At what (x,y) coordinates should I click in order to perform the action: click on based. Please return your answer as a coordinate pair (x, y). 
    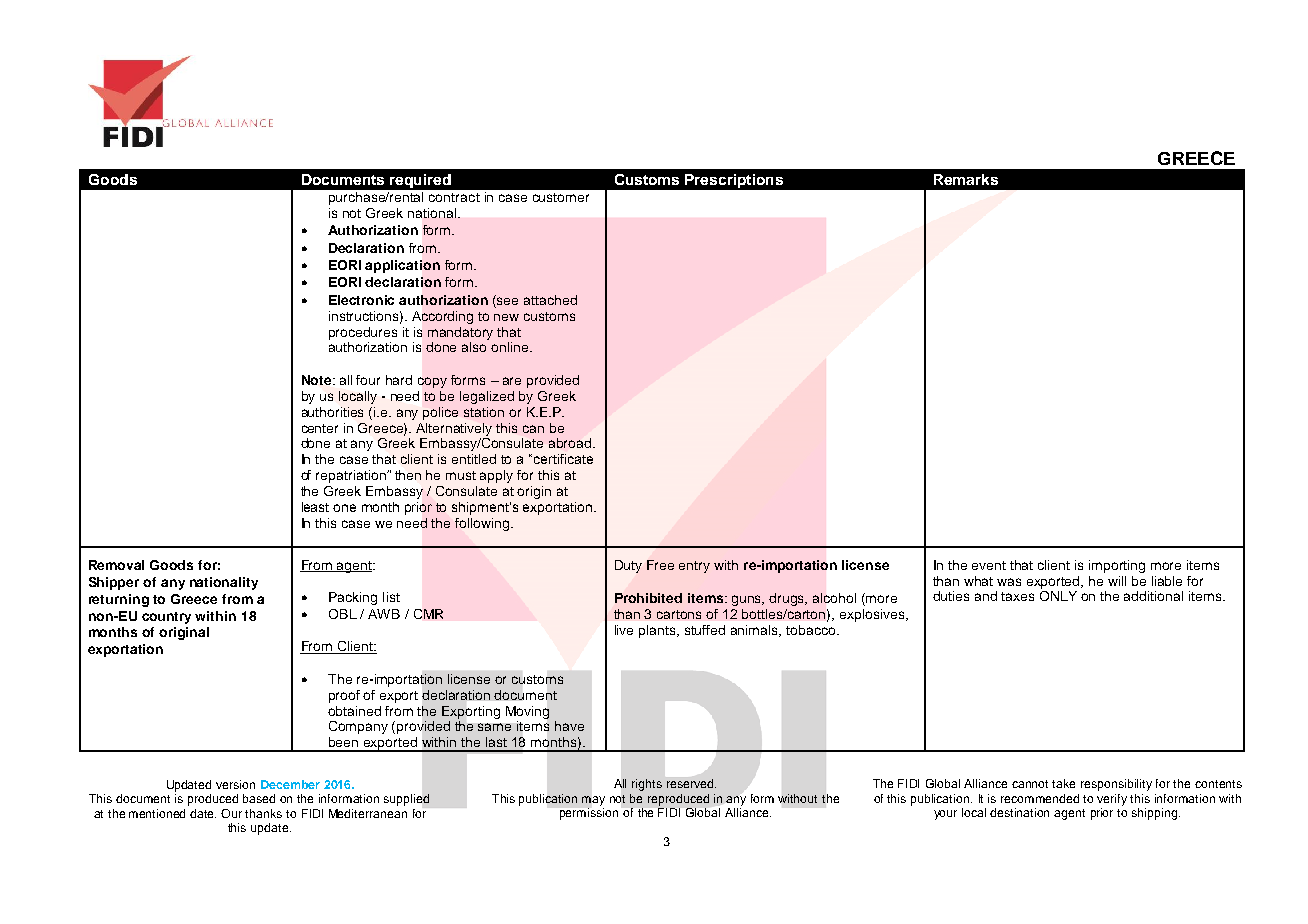
    Looking at the image, I should click on (259, 798).
